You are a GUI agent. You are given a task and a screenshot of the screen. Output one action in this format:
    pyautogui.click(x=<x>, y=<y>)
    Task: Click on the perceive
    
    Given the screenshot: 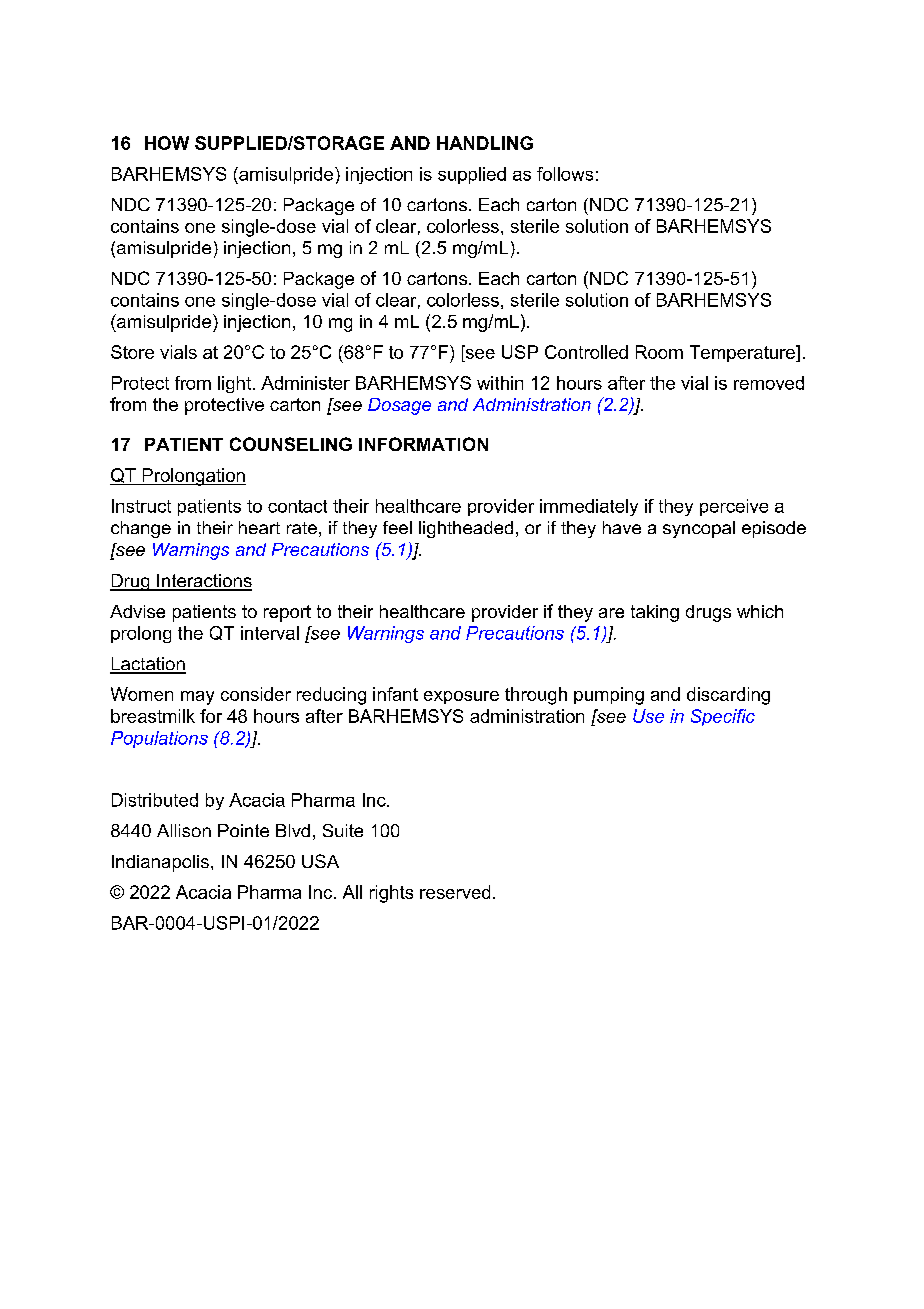 What is the action you would take?
    pyautogui.click(x=734, y=507)
